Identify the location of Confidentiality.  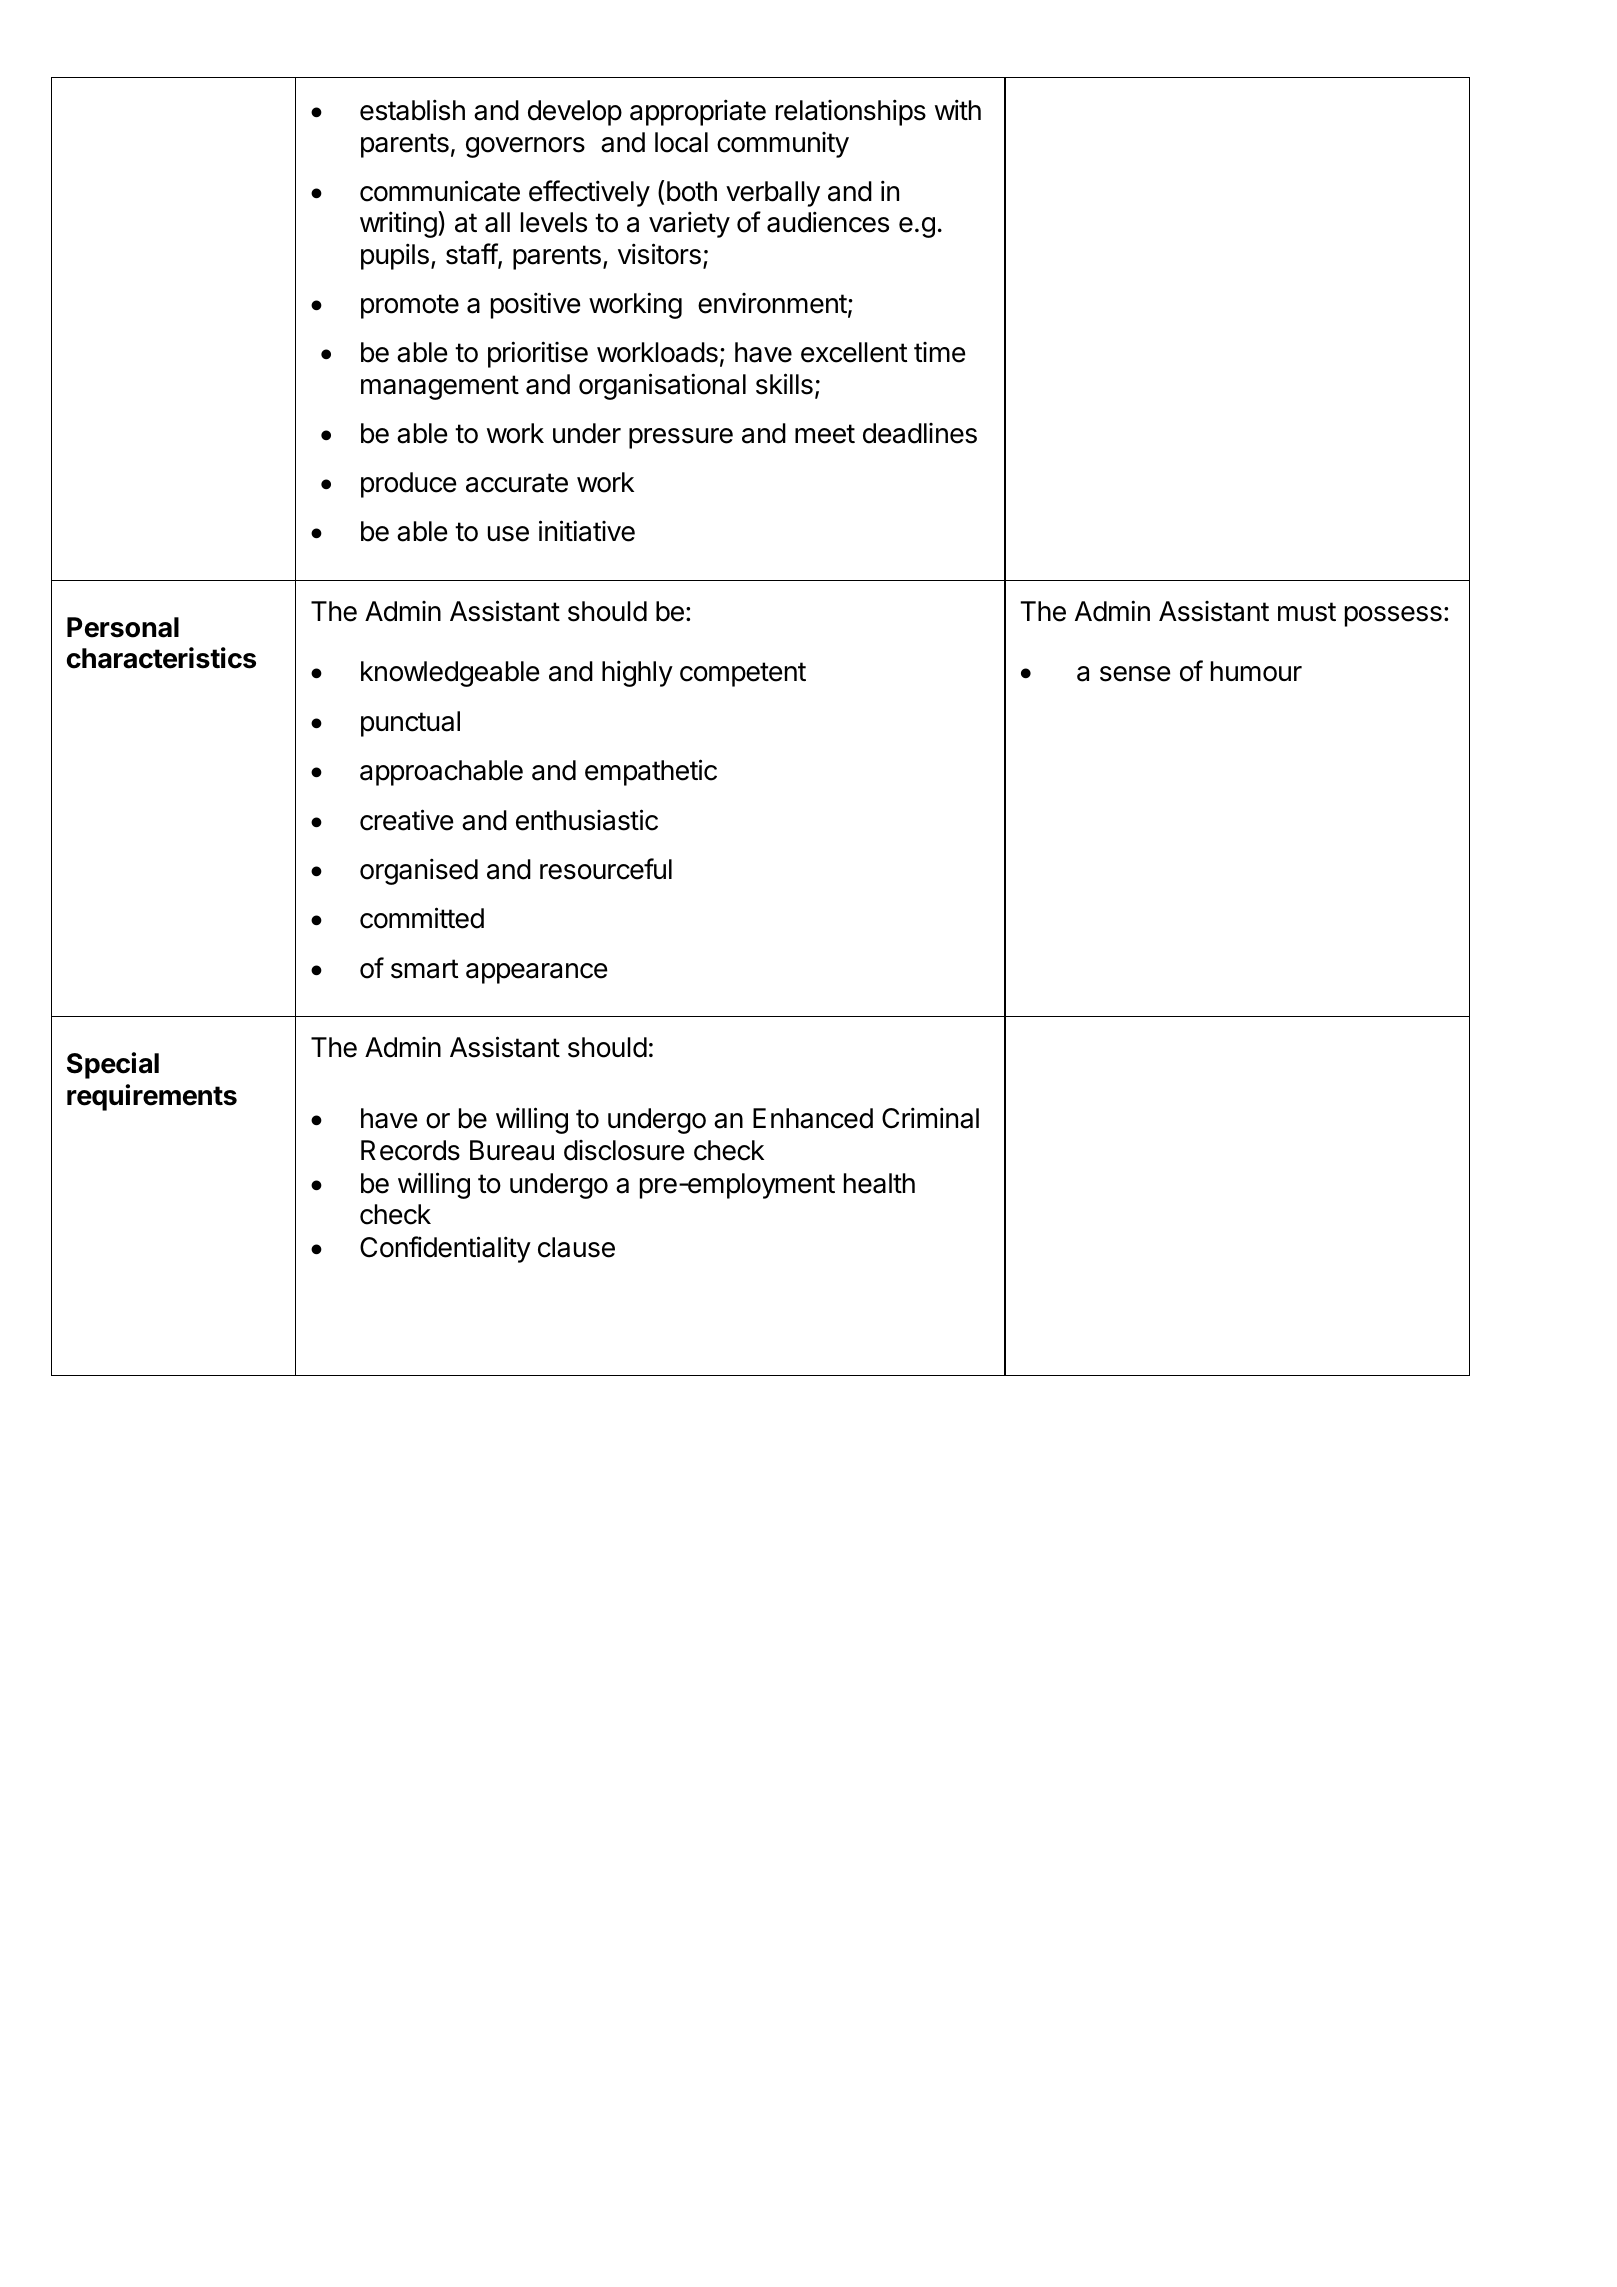
(445, 1249).
